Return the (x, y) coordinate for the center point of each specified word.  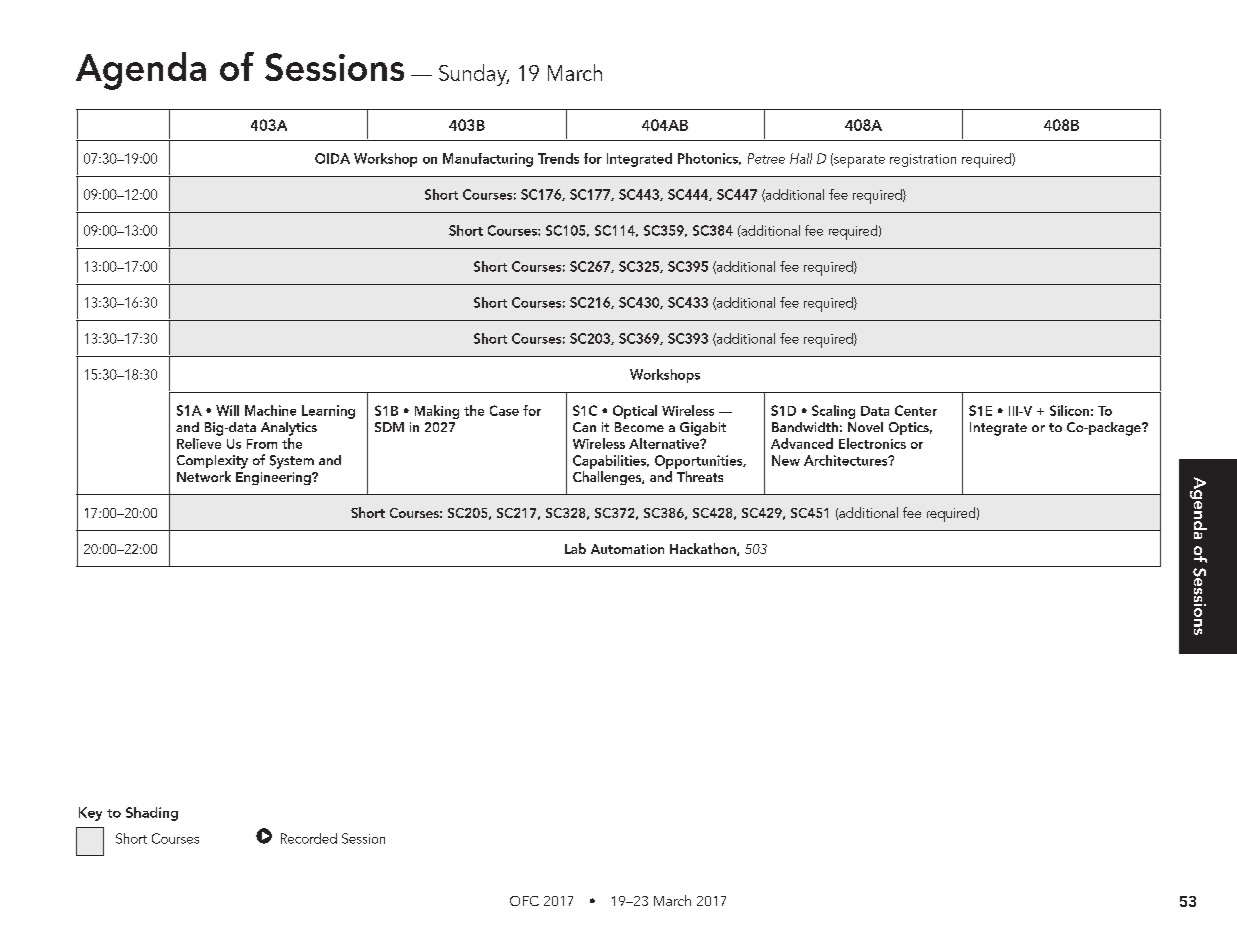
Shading (152, 814)
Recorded (309, 838)
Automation (627, 549)
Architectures (847, 460)
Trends (558, 158)
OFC (524, 901)
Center (916, 410)
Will (227, 410)
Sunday (474, 75)
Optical (635, 412)
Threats (700, 476)
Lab (575, 548)
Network (204, 476)
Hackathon (704, 549)
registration (923, 160)
